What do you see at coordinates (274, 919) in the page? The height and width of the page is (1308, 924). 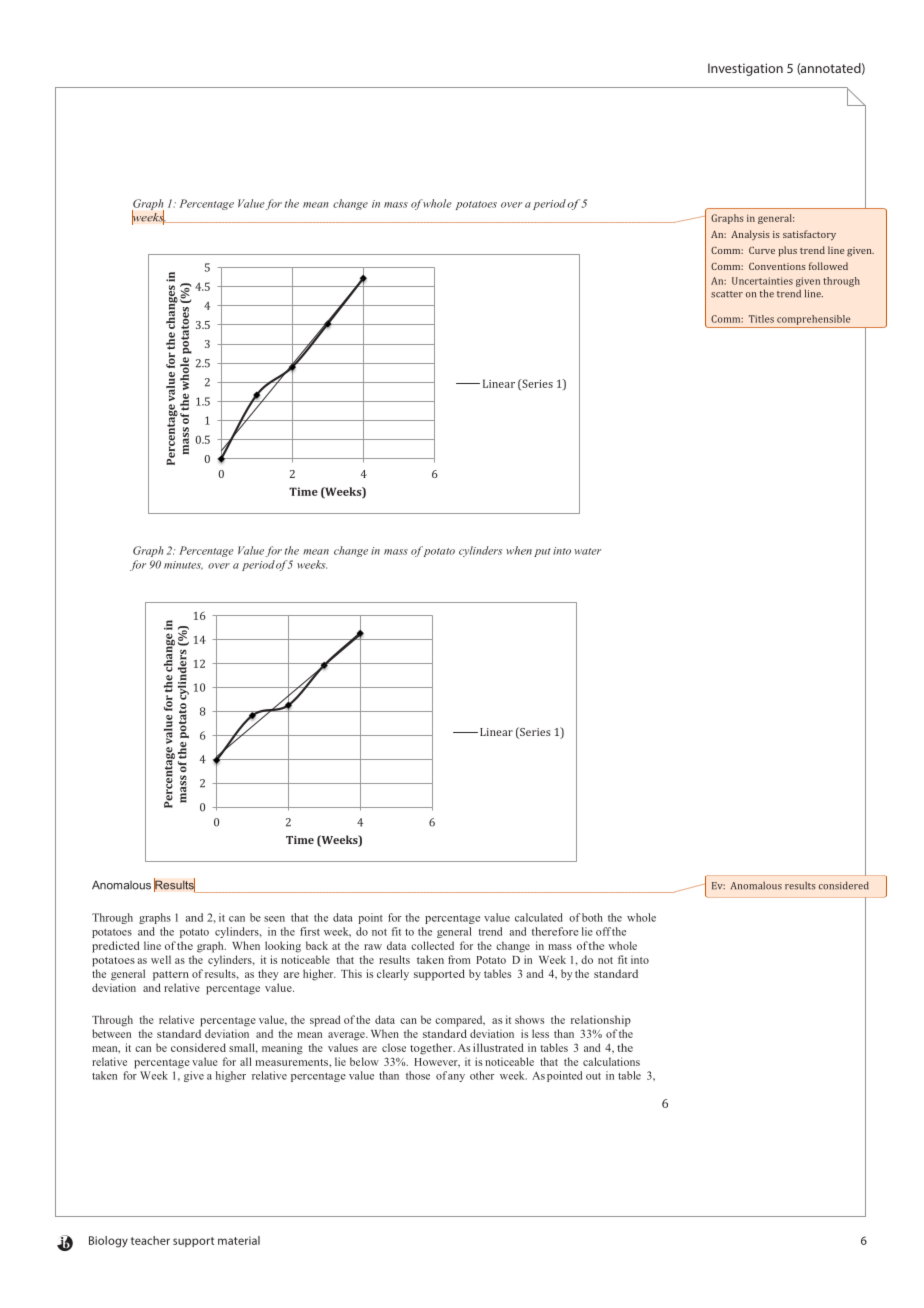 I see `seen` at bounding box center [274, 919].
